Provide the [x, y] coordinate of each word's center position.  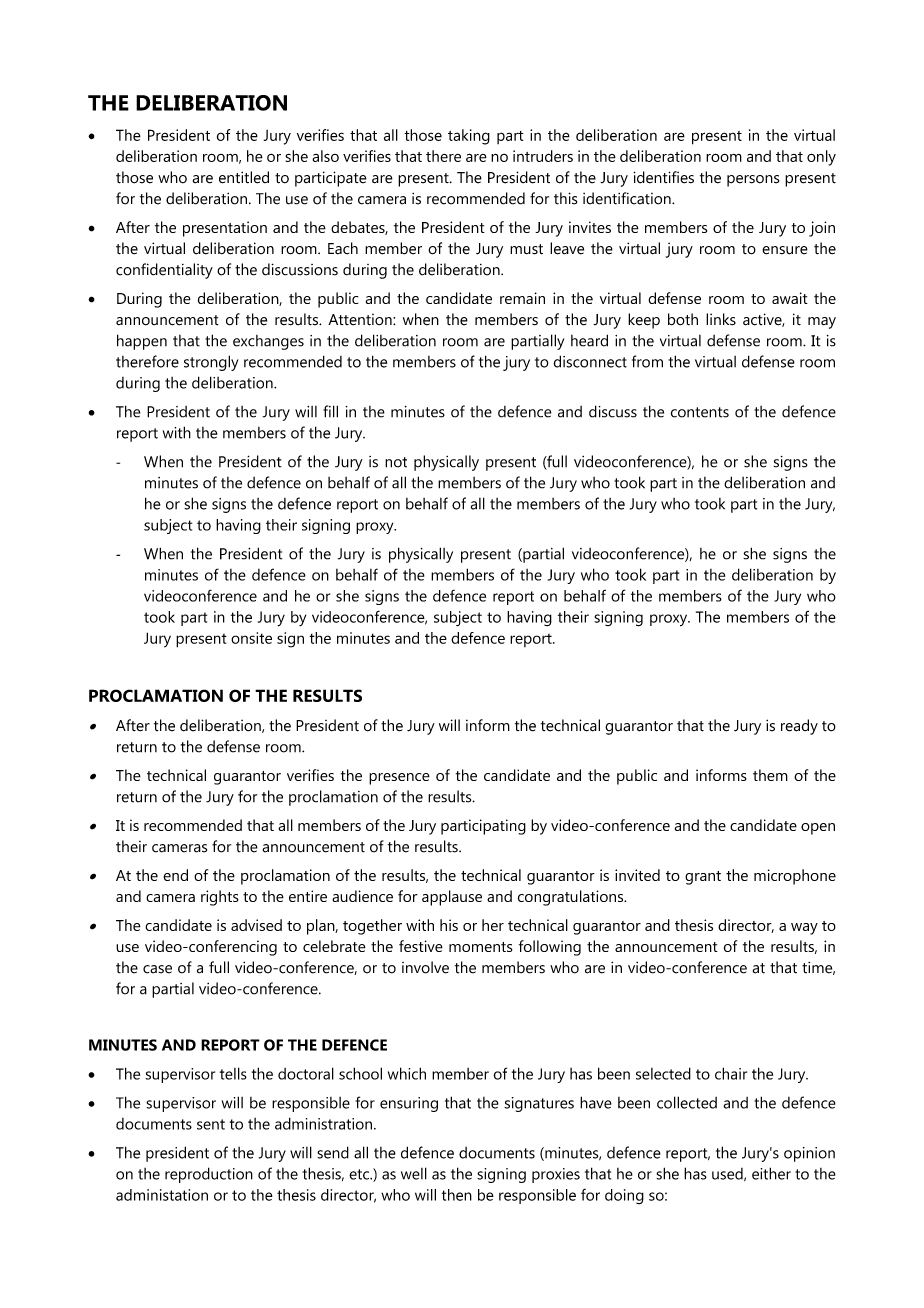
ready [799, 727]
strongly [211, 363]
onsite [251, 638]
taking [469, 137]
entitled [244, 177]
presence [399, 779]
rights [220, 898]
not [396, 462]
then [457, 1195]
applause [452, 898]
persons [753, 181]
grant [703, 878]
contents [699, 412]
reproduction [209, 1175]
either [771, 1173]
